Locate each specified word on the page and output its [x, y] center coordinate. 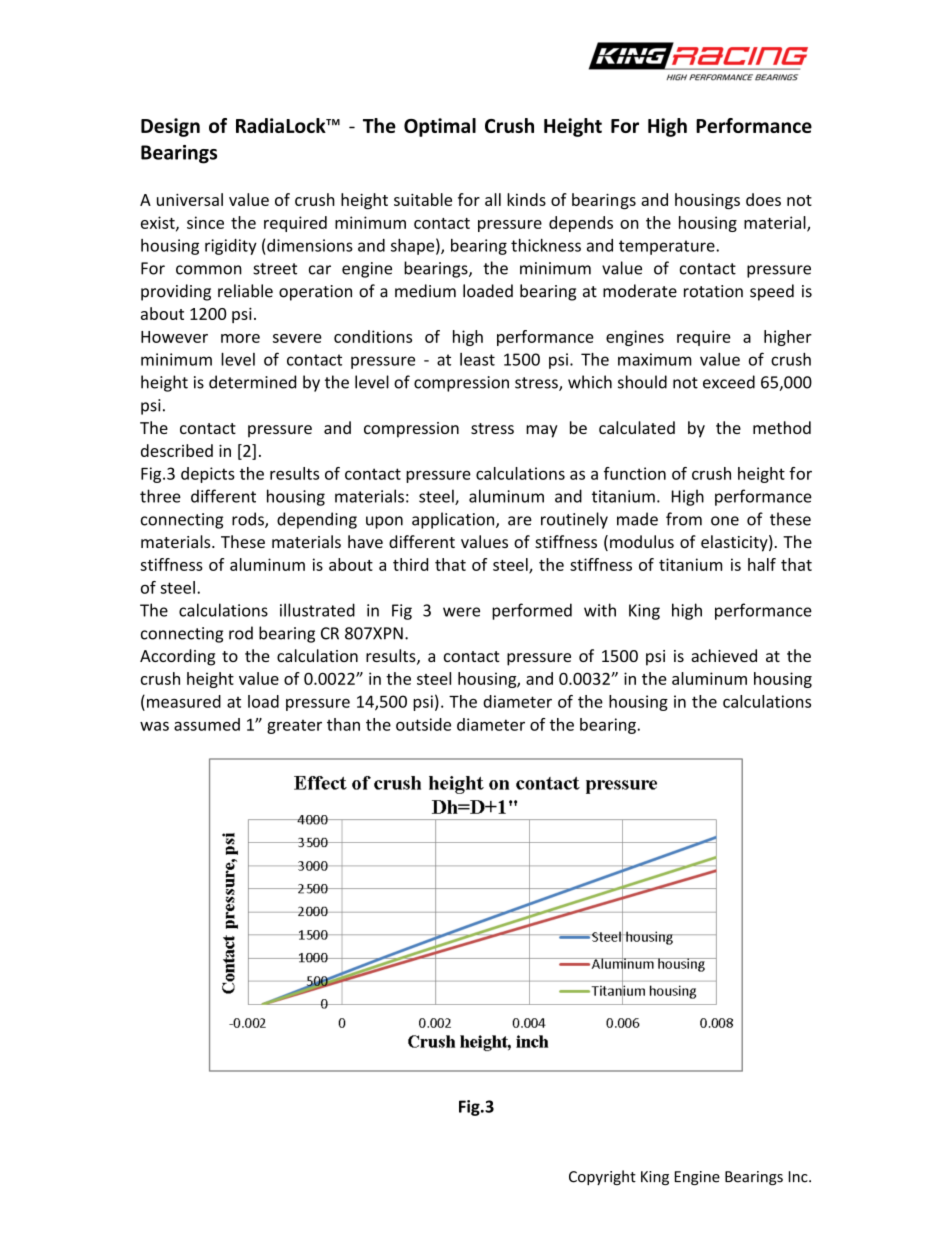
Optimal [440, 127]
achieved [724, 655]
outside [423, 724]
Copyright [602, 1177]
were [461, 612]
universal [190, 199]
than [343, 724]
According [177, 657]
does [763, 199]
